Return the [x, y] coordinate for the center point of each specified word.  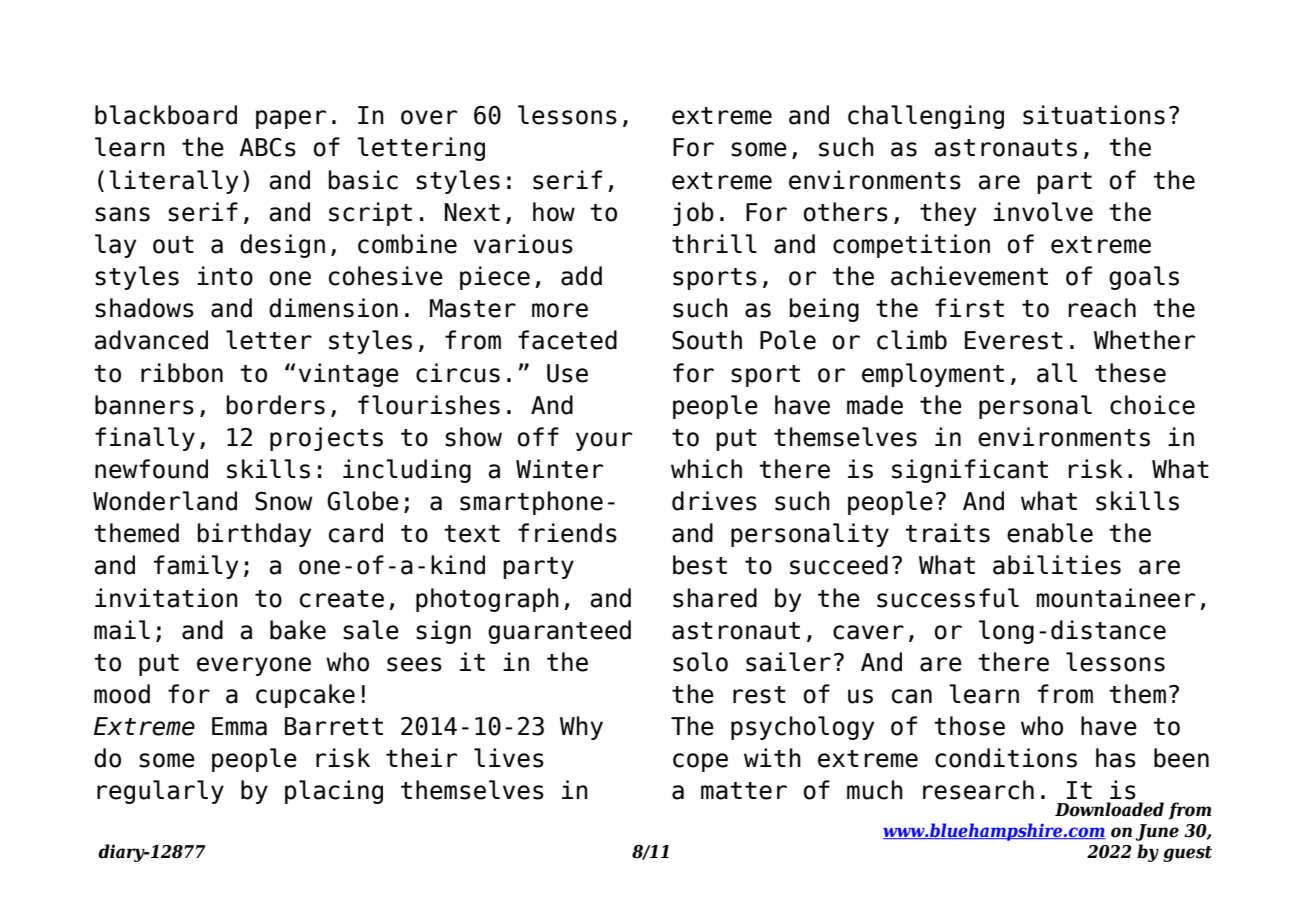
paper [291, 119]
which [706, 469]
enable [1050, 533]
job [693, 214]
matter [744, 791]
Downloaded [1109, 809]
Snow [284, 501]
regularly [160, 792]
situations [1094, 115]
